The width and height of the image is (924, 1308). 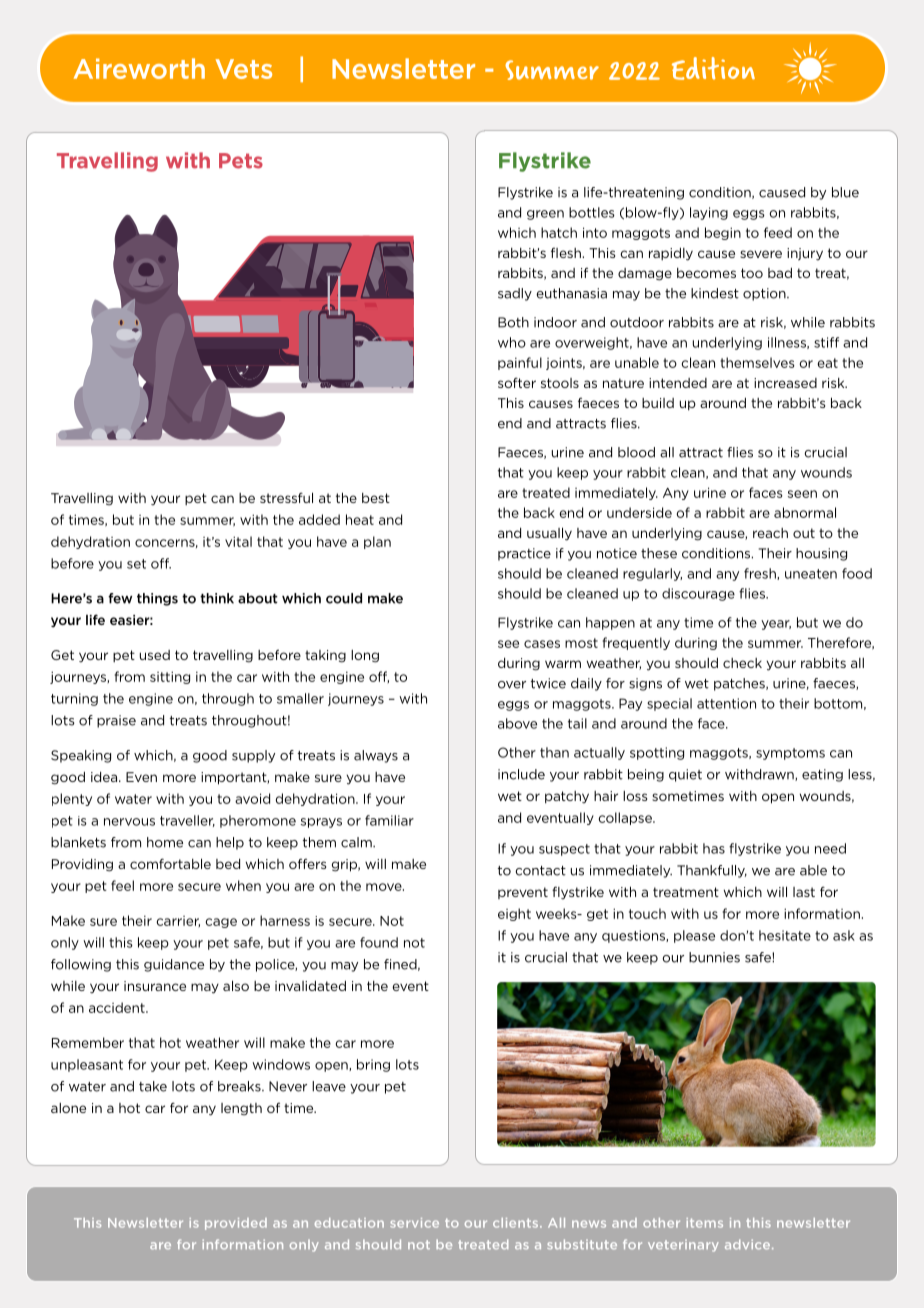 What do you see at coordinates (713, 68) in the image?
I see `Edition` at bounding box center [713, 68].
